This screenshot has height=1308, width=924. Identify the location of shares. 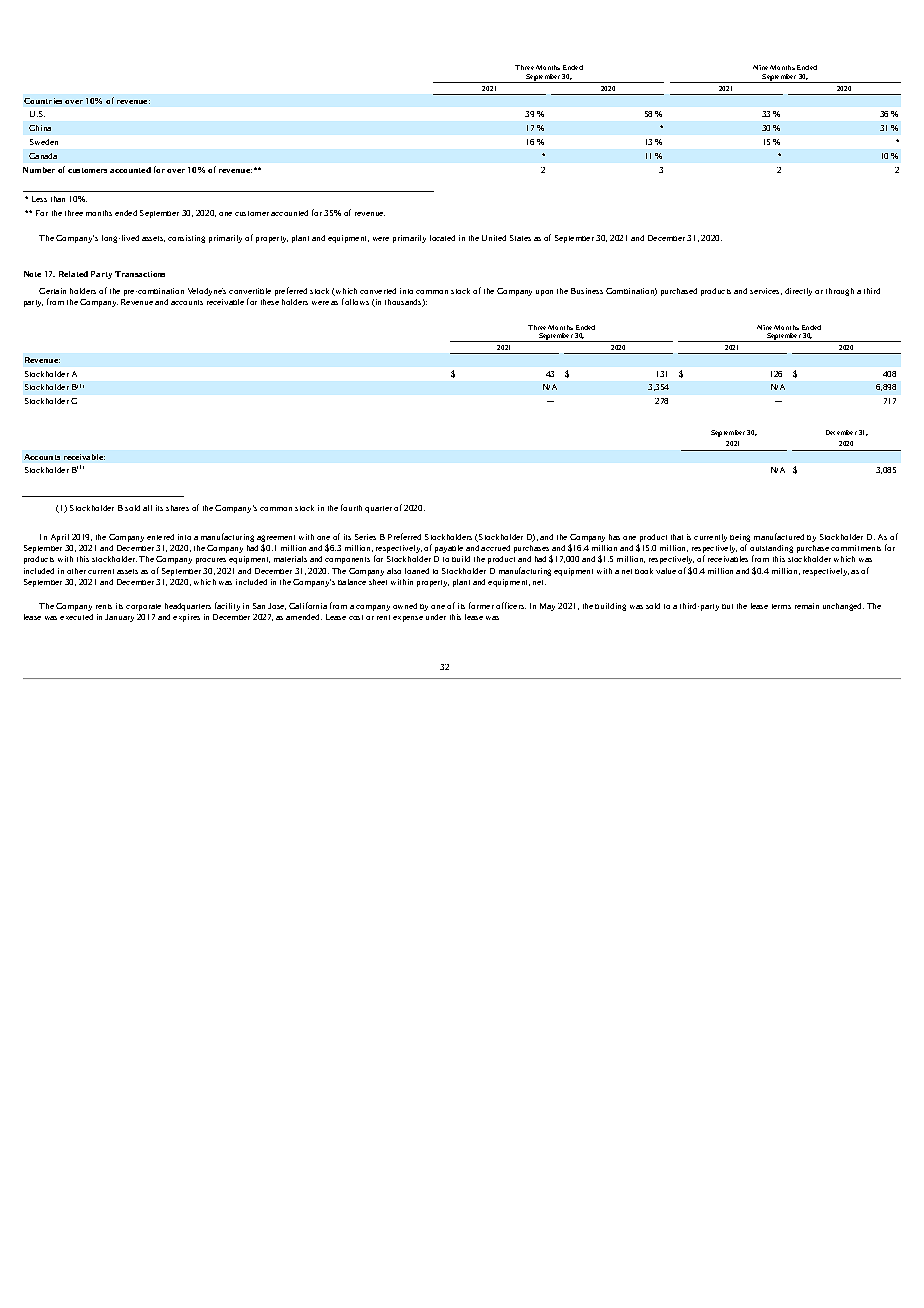
(177, 508).
